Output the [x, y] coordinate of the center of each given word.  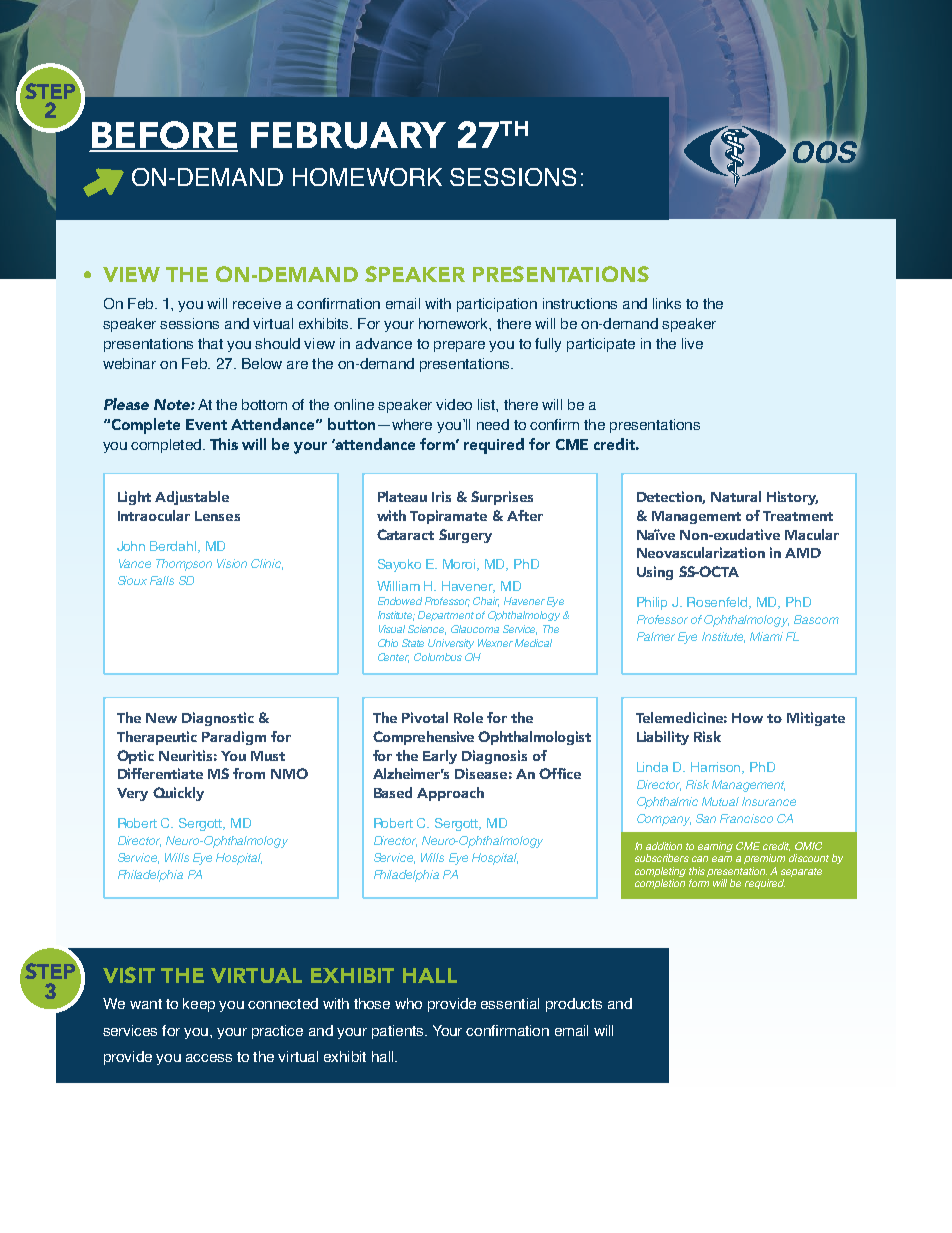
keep [199, 1005]
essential [510, 1003]
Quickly [178, 794]
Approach [450, 794]
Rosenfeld [718, 603]
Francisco [746, 818]
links [667, 303]
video [454, 404]
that [210, 343]
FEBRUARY [348, 135]
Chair [486, 602]
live [692, 343]
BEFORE [164, 136]
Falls [162, 580]
